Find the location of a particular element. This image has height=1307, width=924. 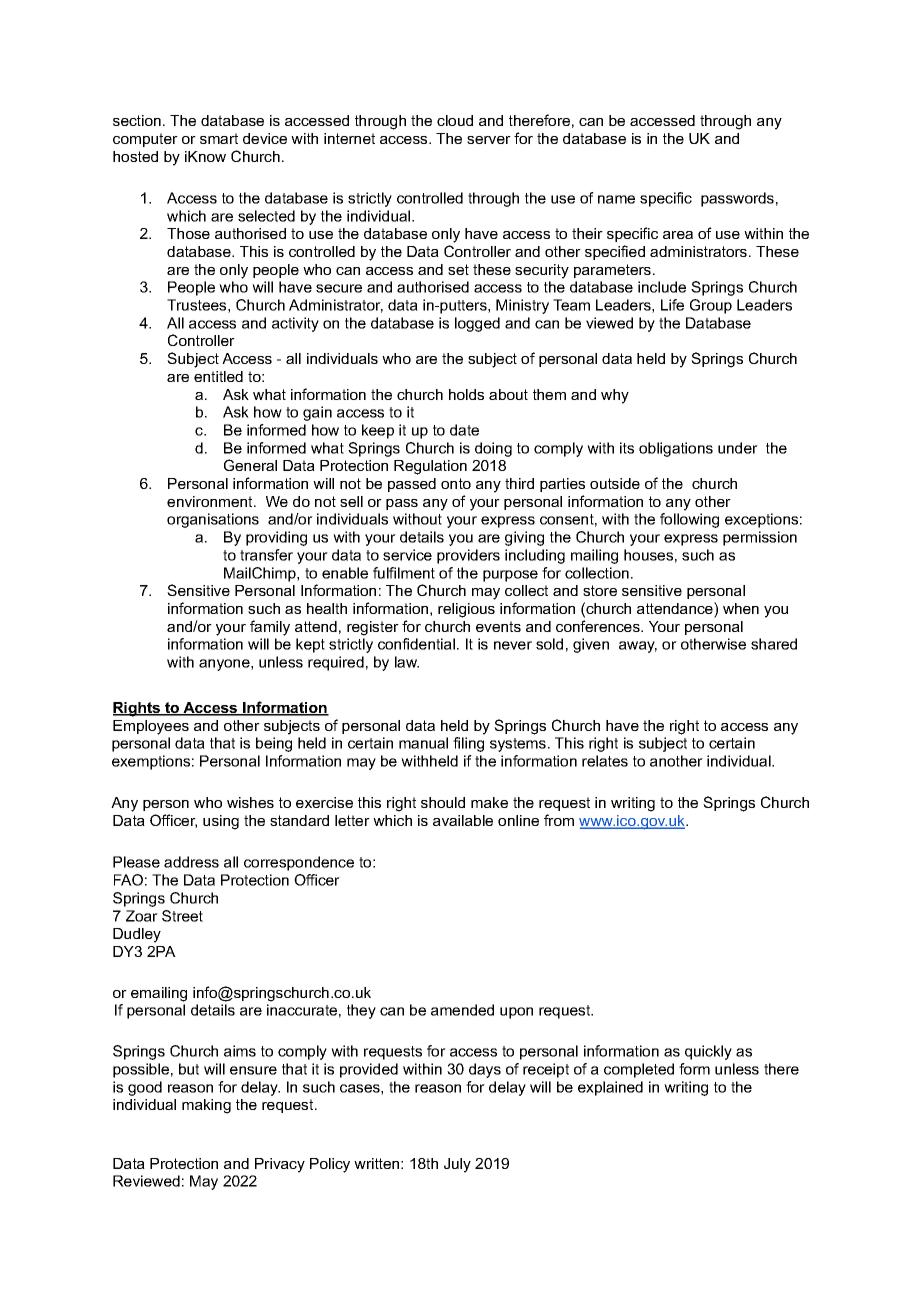

server is located at coordinates (489, 140).
